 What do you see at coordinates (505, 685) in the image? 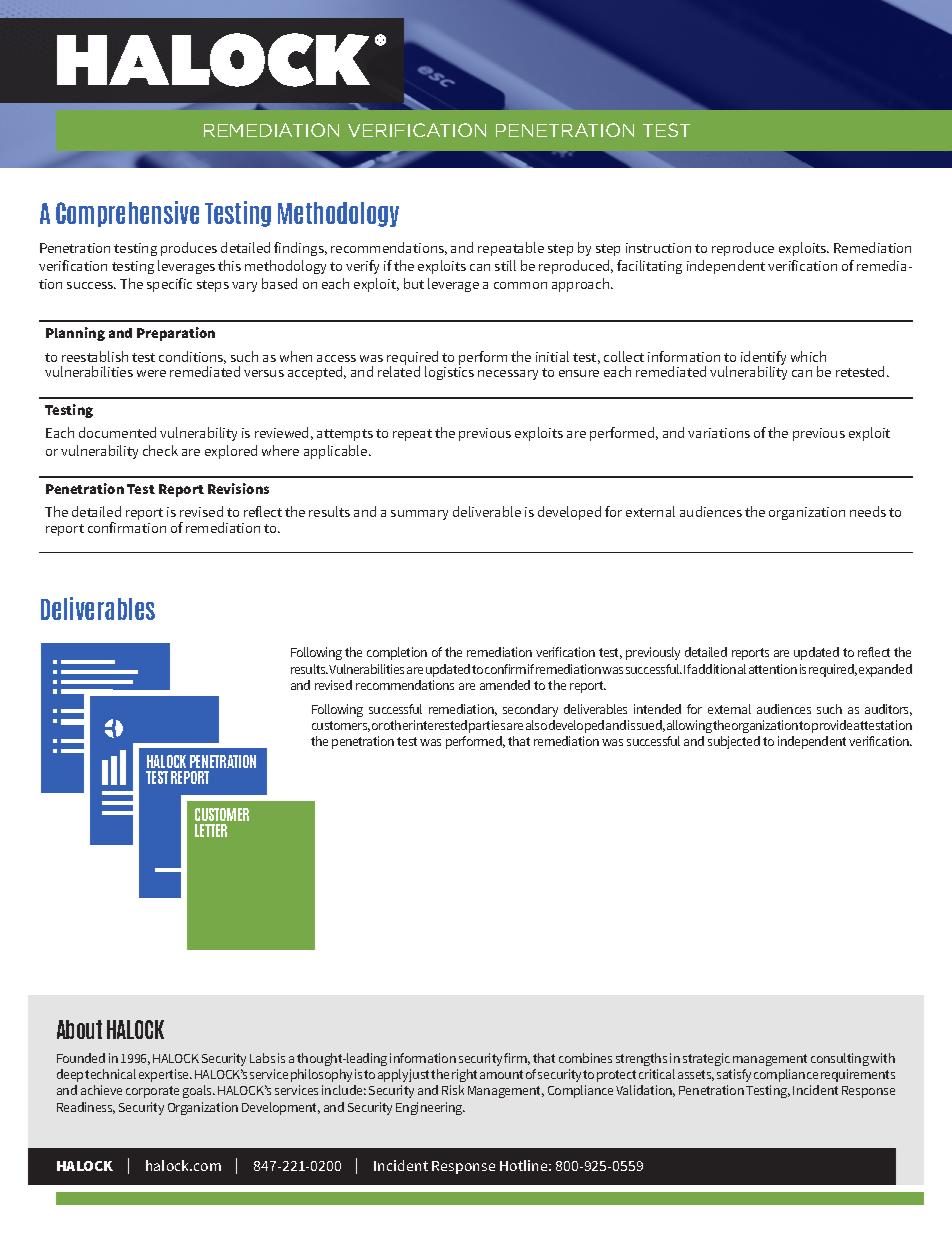
I see `amended` at bounding box center [505, 685].
